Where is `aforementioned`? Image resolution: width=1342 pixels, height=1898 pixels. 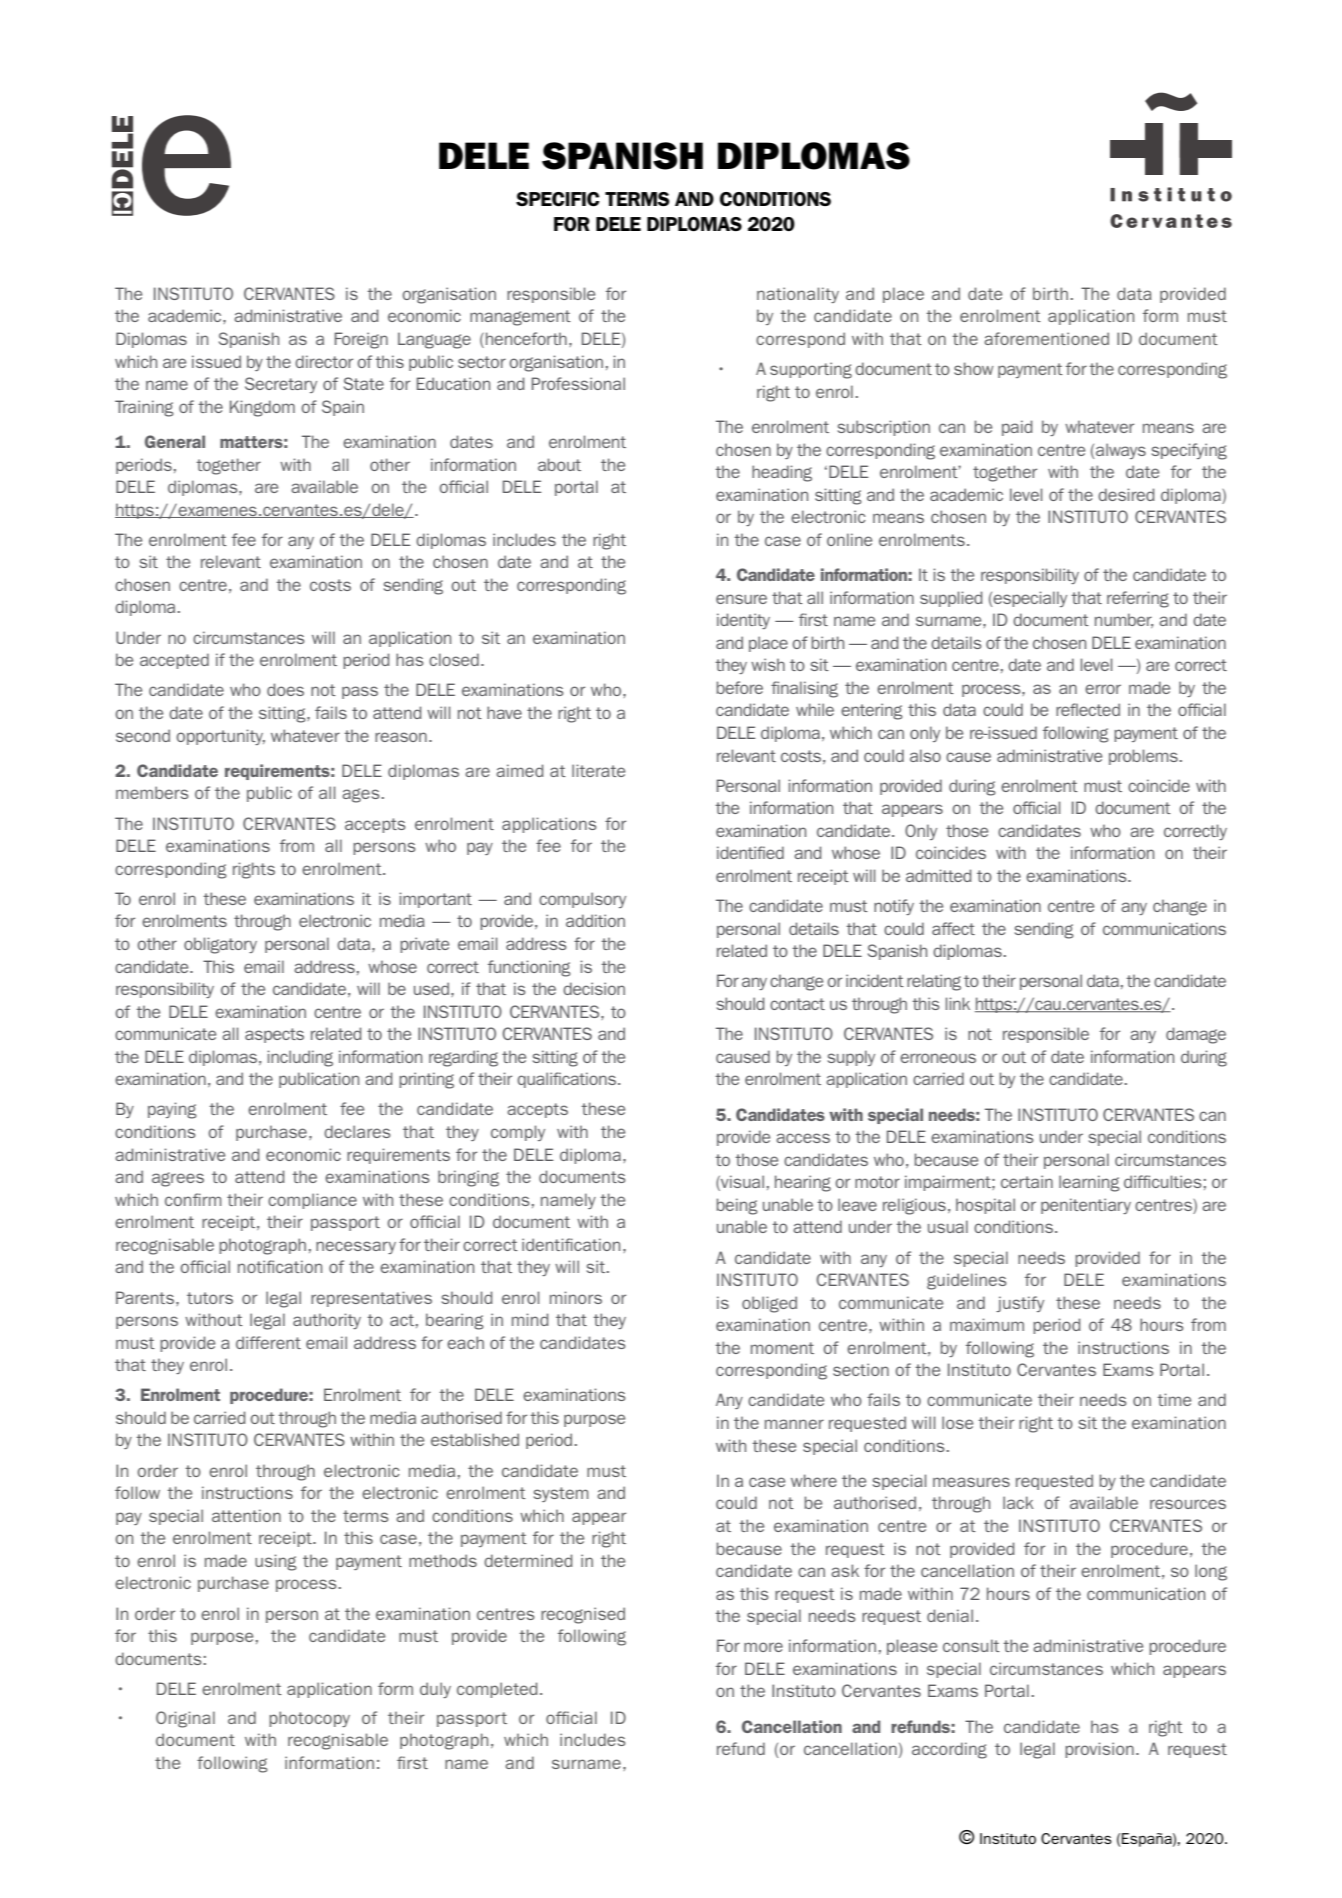 aforementioned is located at coordinates (1046, 338).
